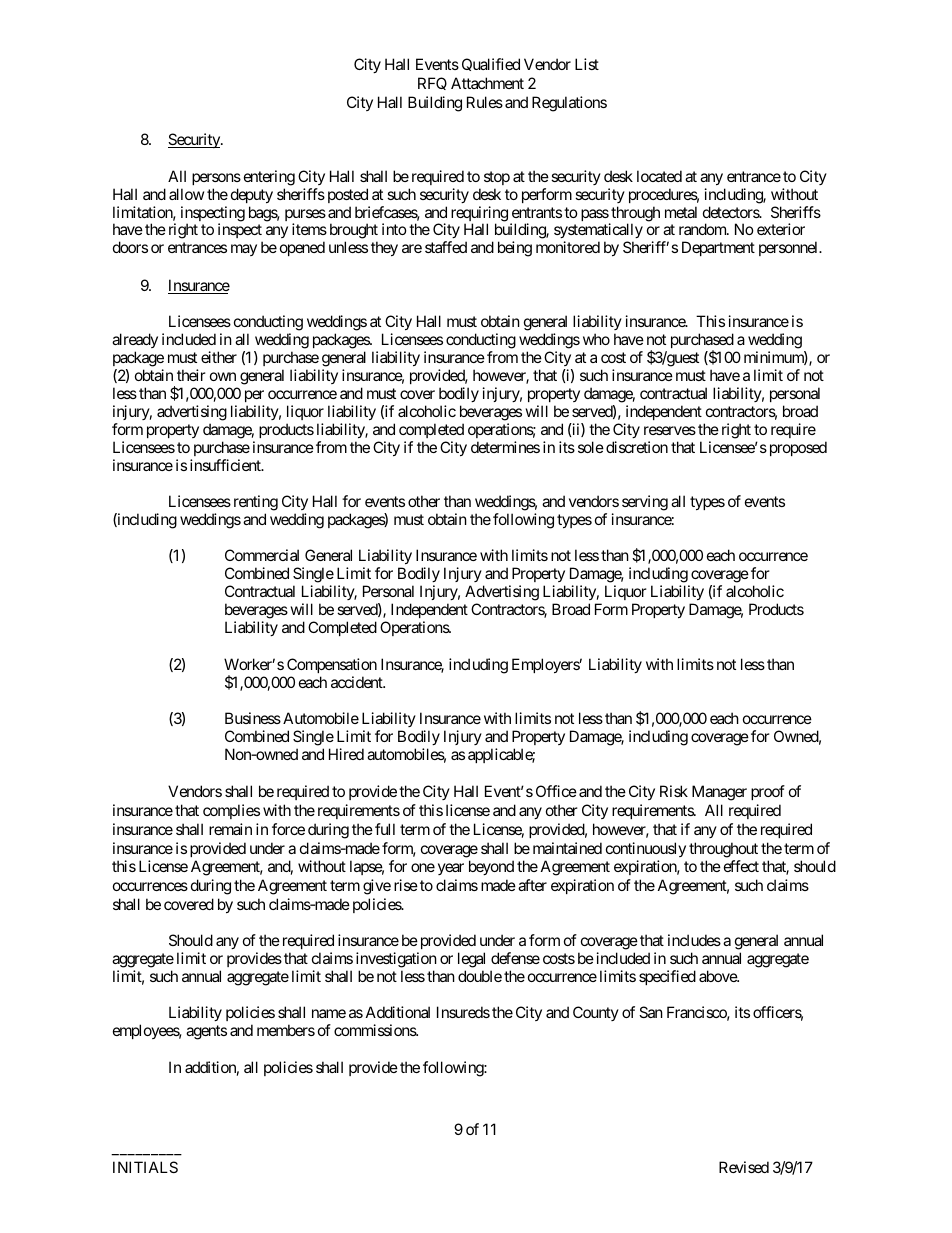  What do you see at coordinates (145, 1167) in the image?
I see `INITIALS` at bounding box center [145, 1167].
